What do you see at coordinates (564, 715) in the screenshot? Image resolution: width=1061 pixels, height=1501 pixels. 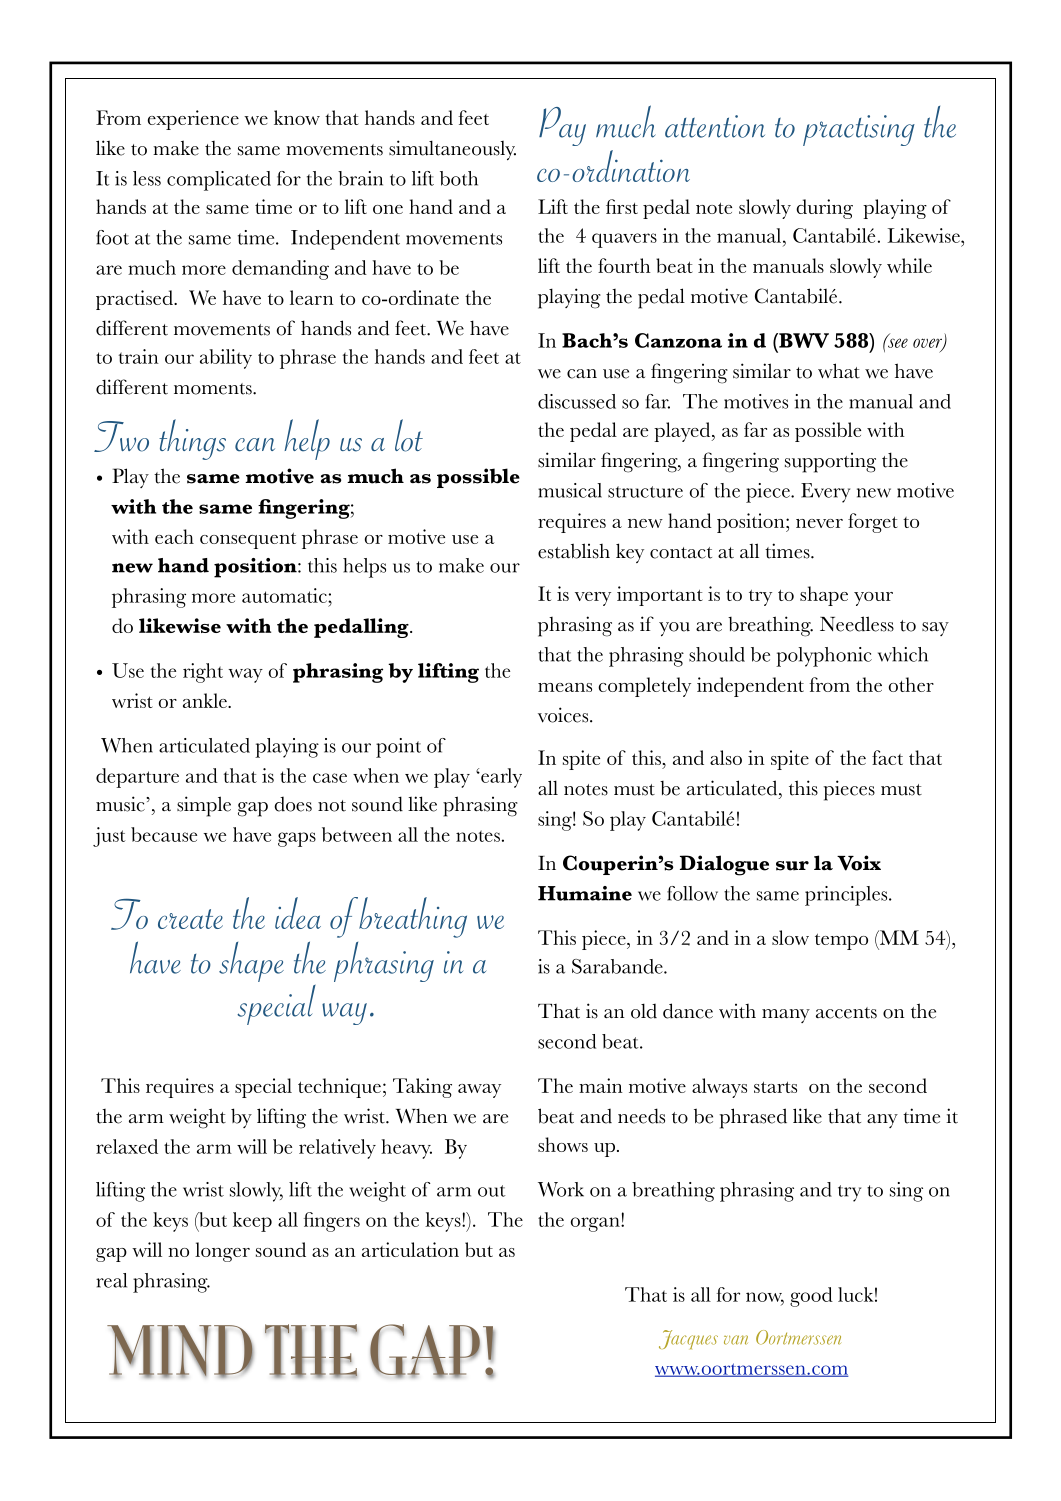 I see `voices` at bounding box center [564, 715].
